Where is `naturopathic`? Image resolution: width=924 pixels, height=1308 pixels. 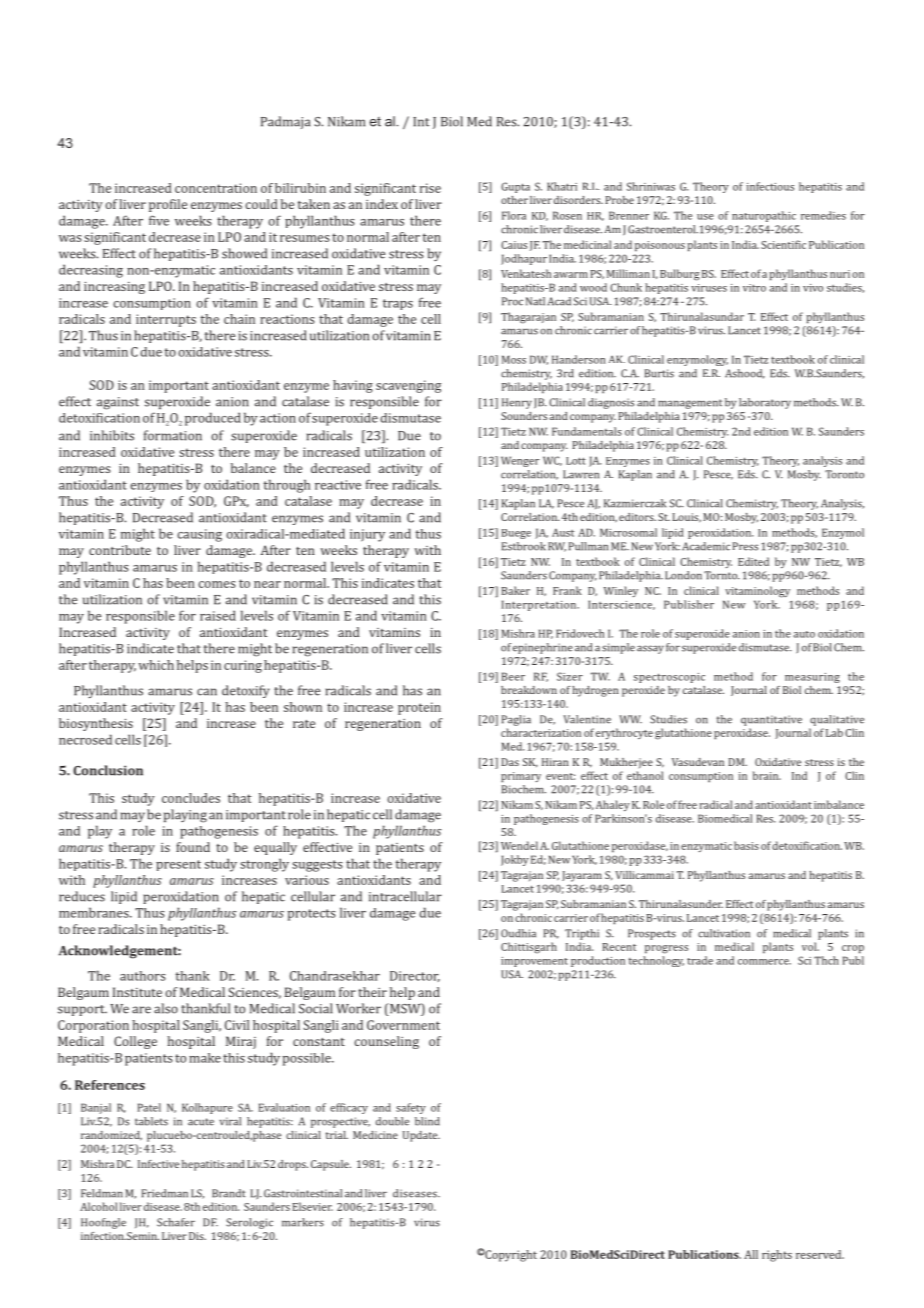 naturopathic is located at coordinates (764, 216).
